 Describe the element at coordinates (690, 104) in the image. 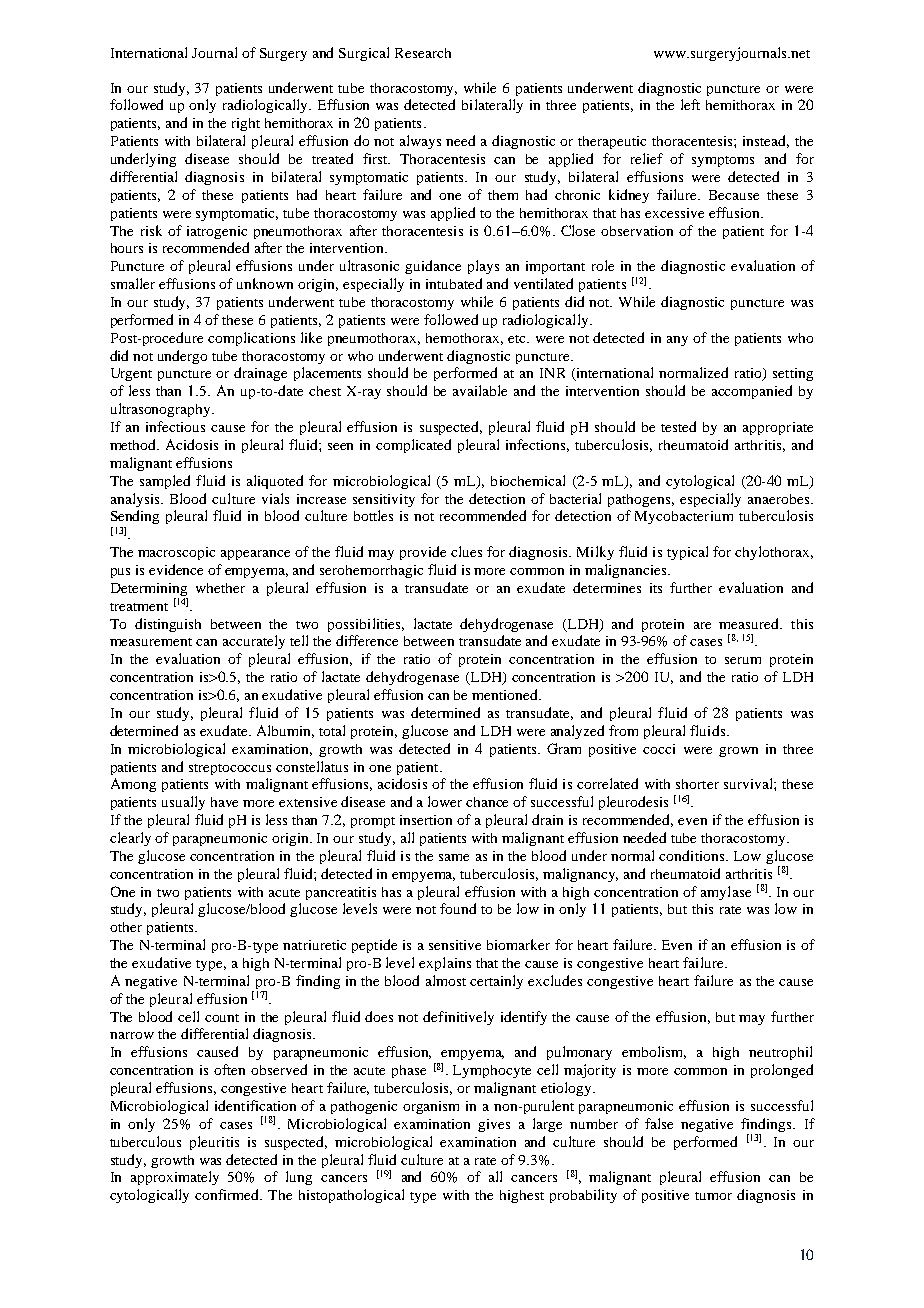

I see `left` at that location.
